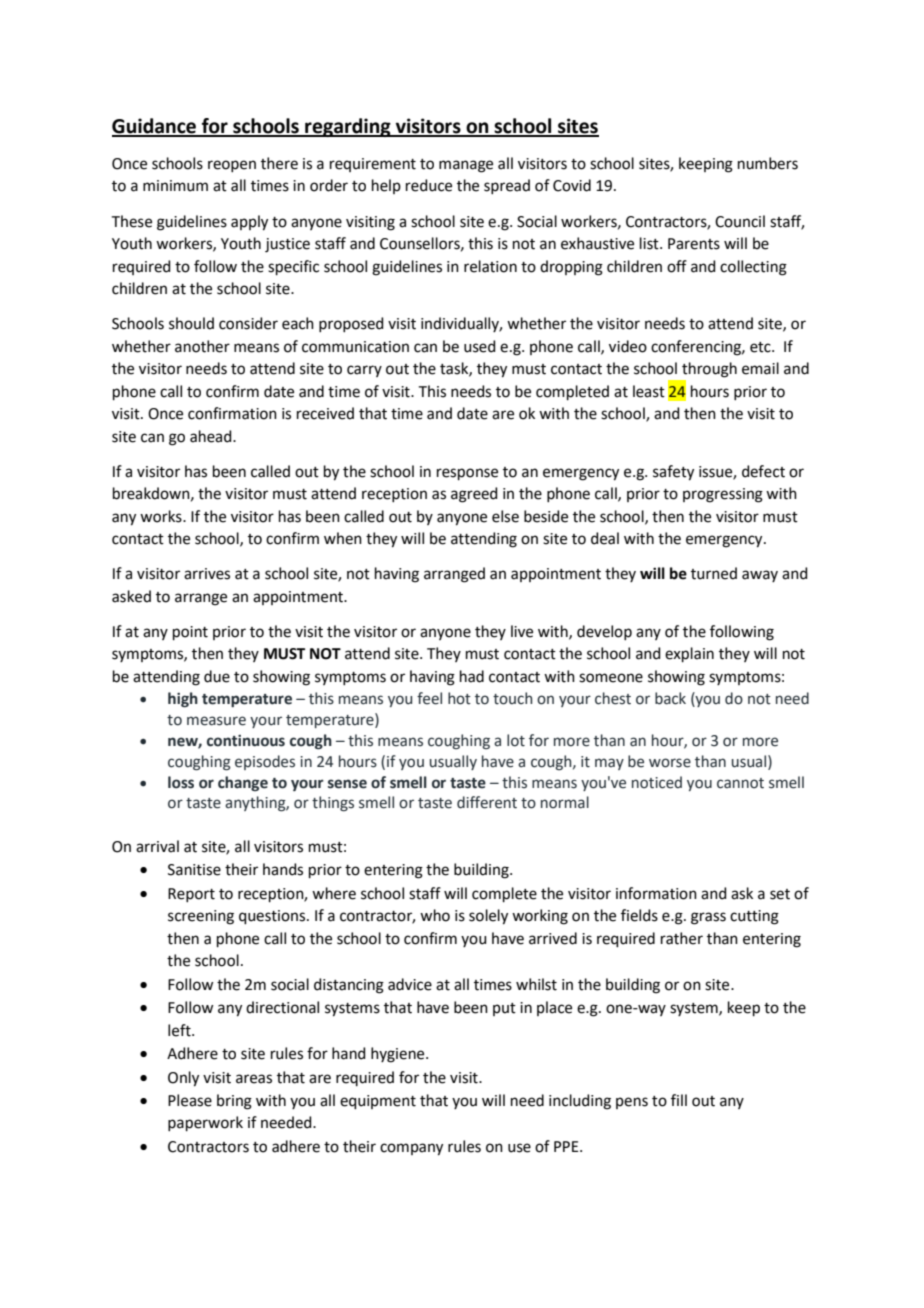 The width and height of the screenshot is (924, 1308). I want to click on information, so click(656, 893).
